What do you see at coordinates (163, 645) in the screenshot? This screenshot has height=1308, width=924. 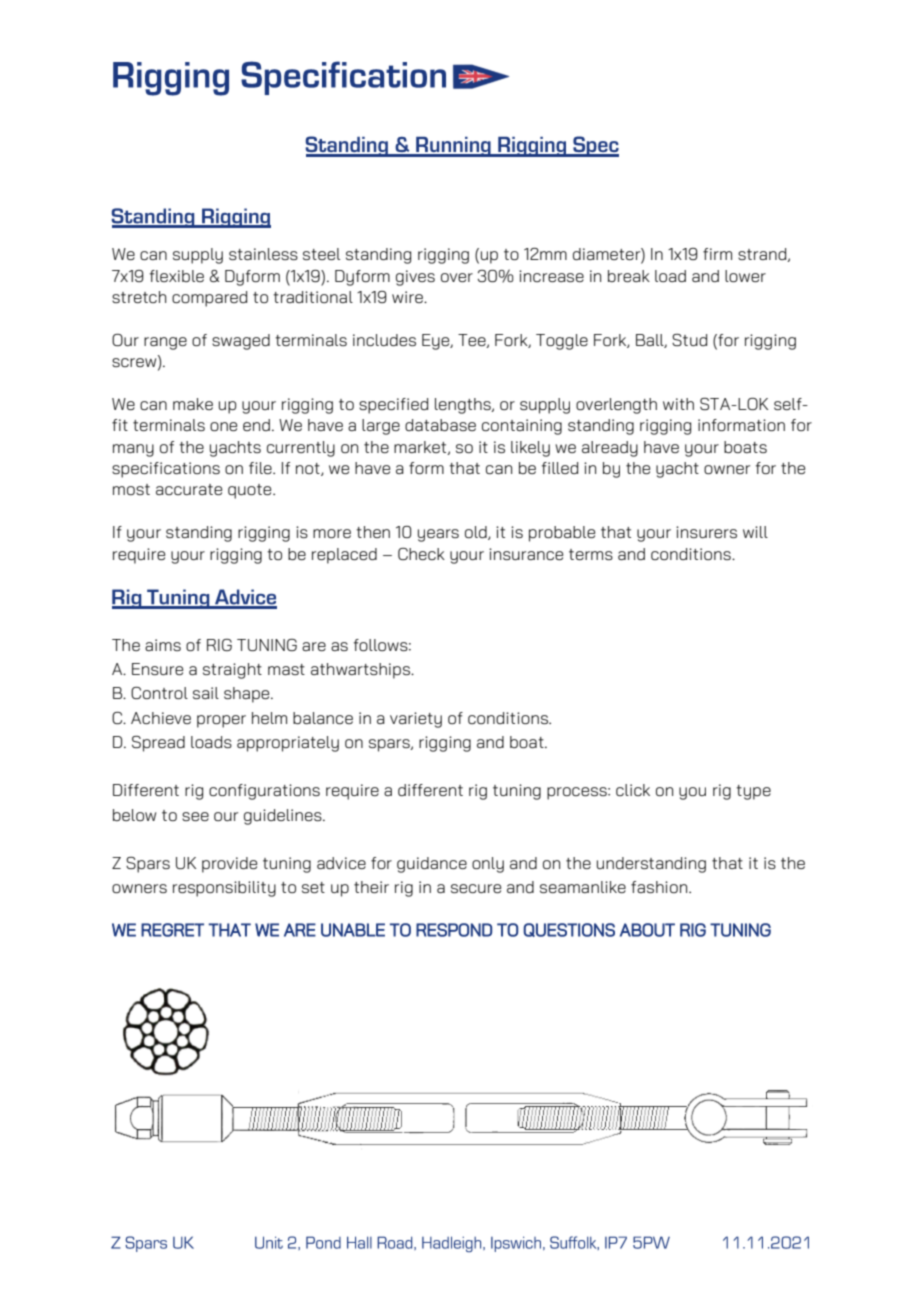 I see `aims` at bounding box center [163, 645].
